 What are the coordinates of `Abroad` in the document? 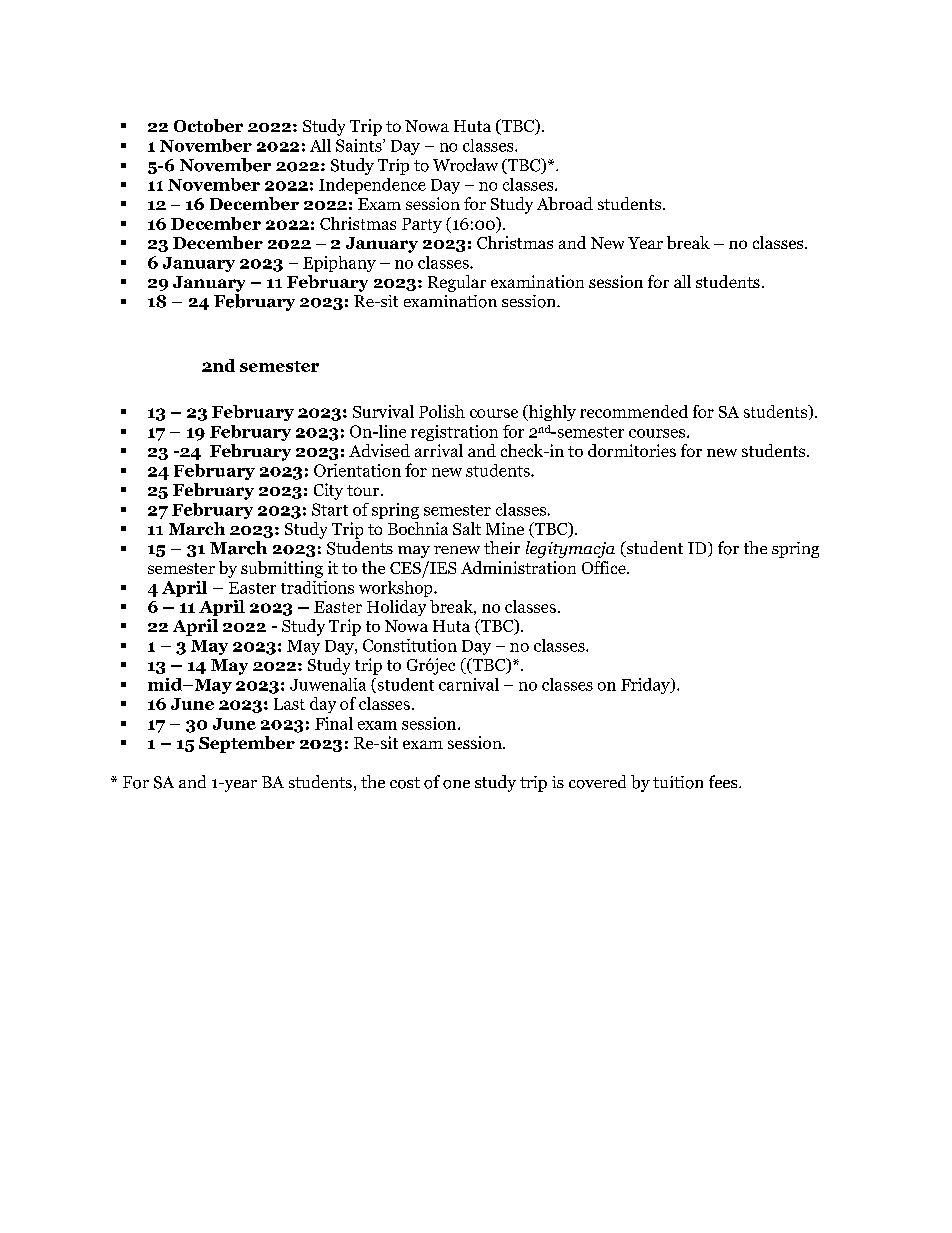 It's located at (565, 203).
